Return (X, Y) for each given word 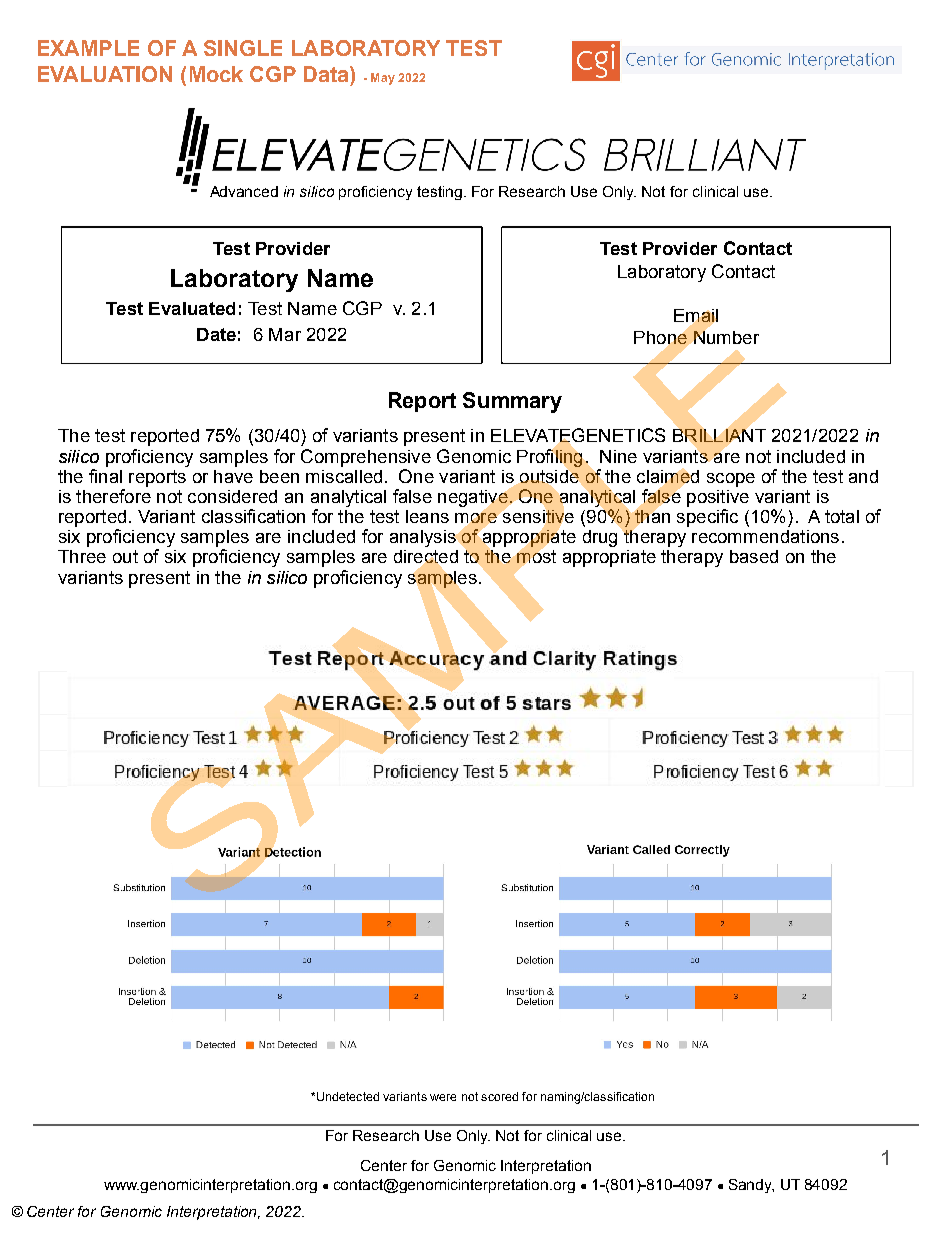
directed (426, 558)
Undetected (348, 1096)
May (383, 79)
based (754, 556)
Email (696, 317)
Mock (216, 74)
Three (82, 556)
